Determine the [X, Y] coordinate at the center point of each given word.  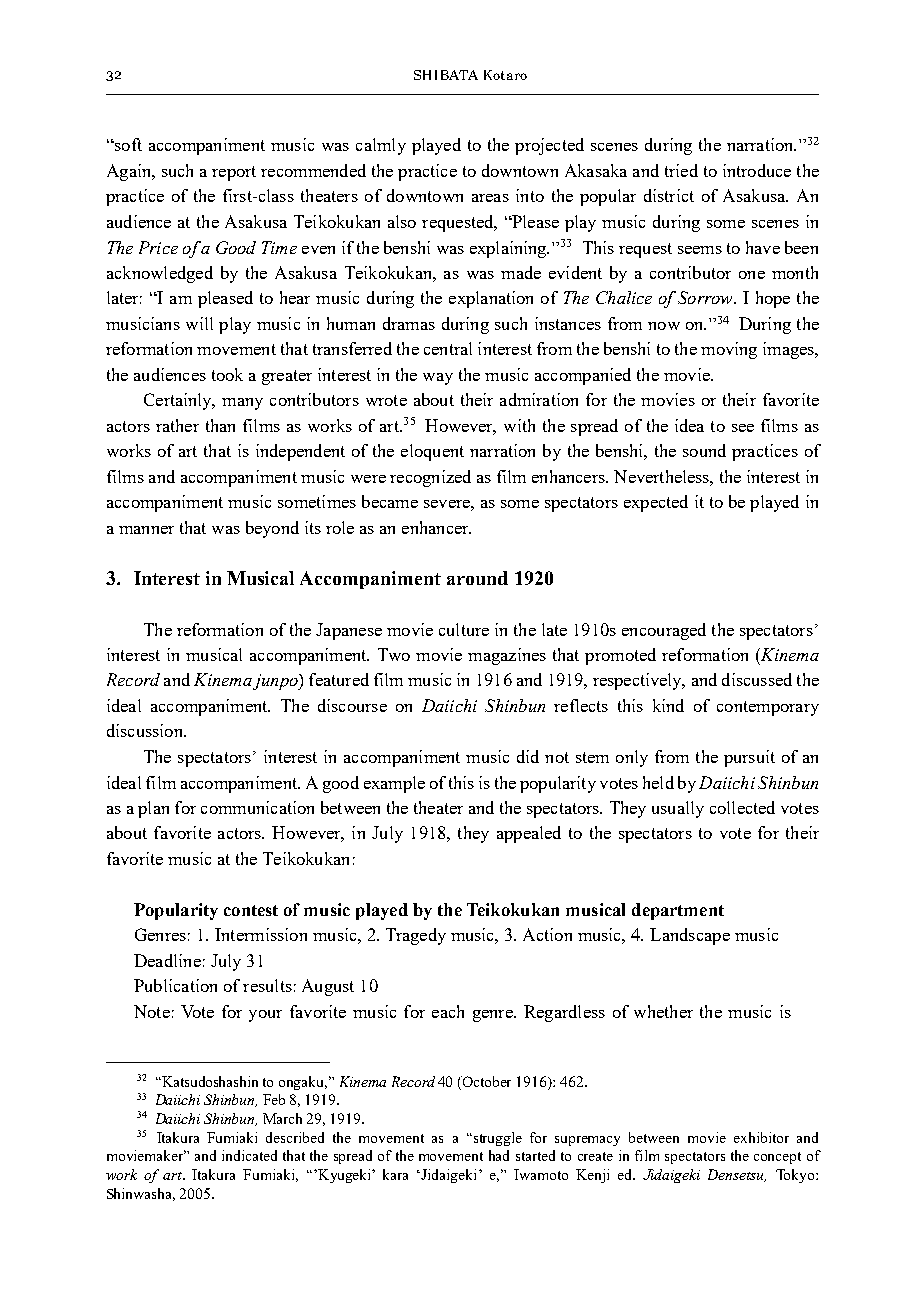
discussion [146, 730]
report [234, 173]
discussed [757, 679]
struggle [496, 1139]
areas [490, 198]
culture [464, 629]
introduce [757, 170]
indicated [249, 1155]
